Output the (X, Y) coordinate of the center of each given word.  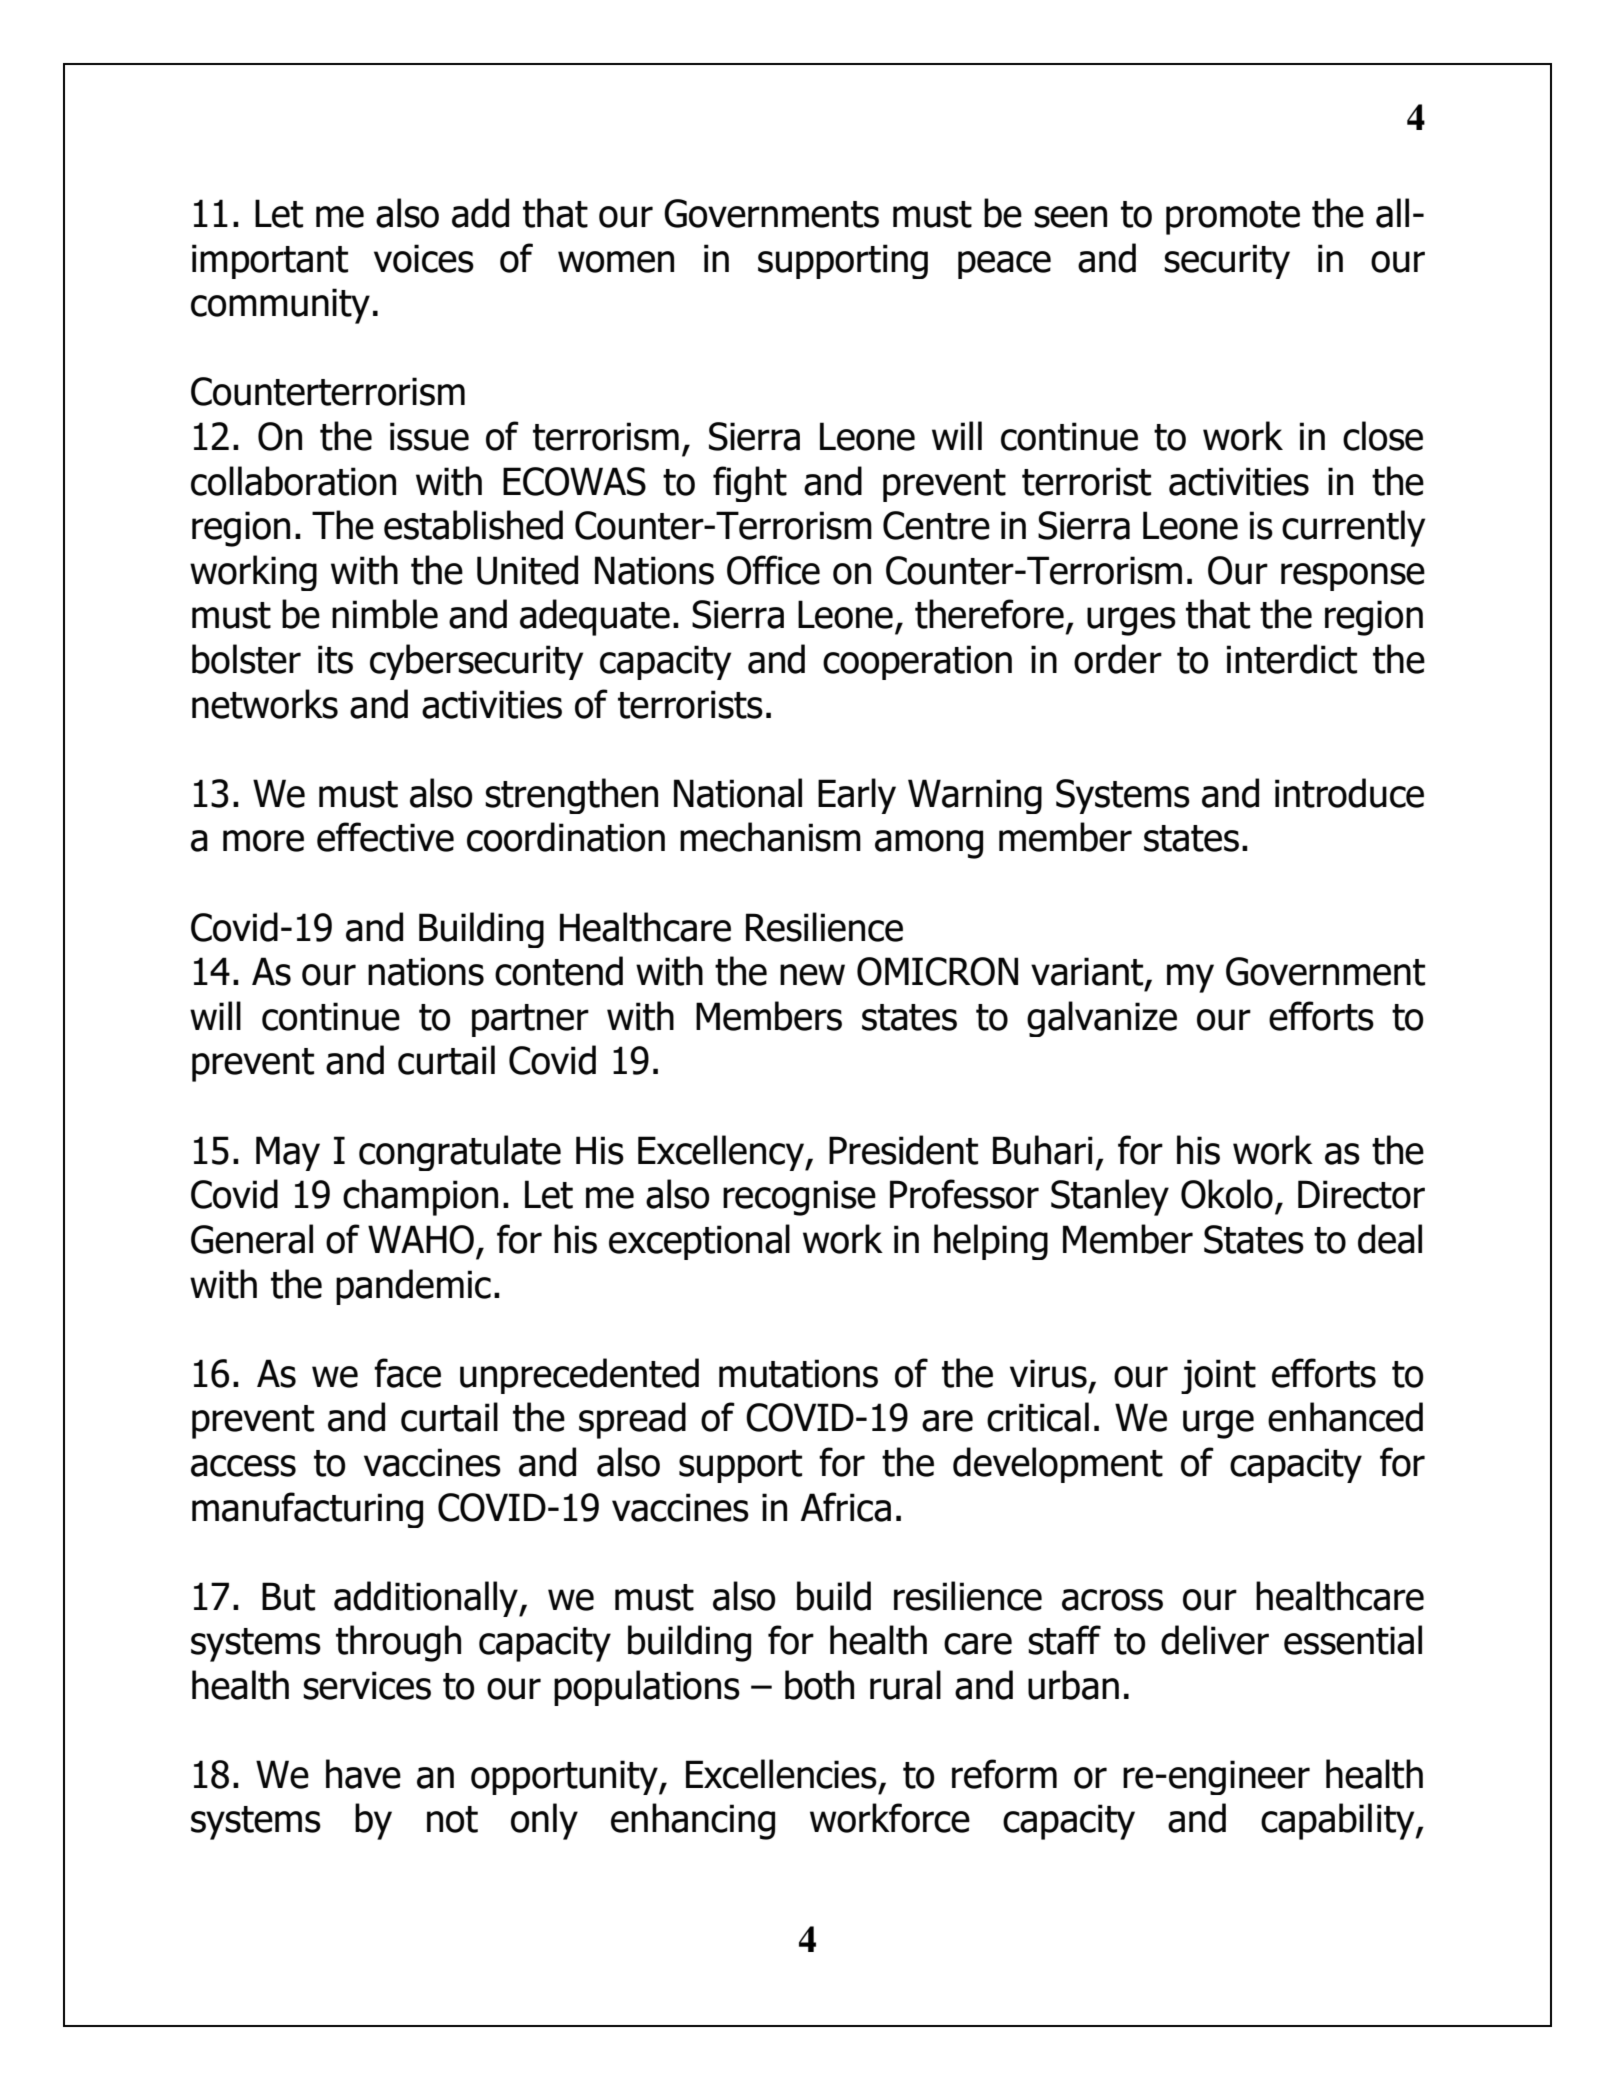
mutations (798, 1373)
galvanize (1102, 1019)
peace (1004, 265)
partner (530, 1020)
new (812, 975)
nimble (385, 614)
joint (1218, 1376)
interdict (1292, 659)
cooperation (917, 662)
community (280, 306)
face (407, 1373)
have (363, 1774)
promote (1233, 218)
